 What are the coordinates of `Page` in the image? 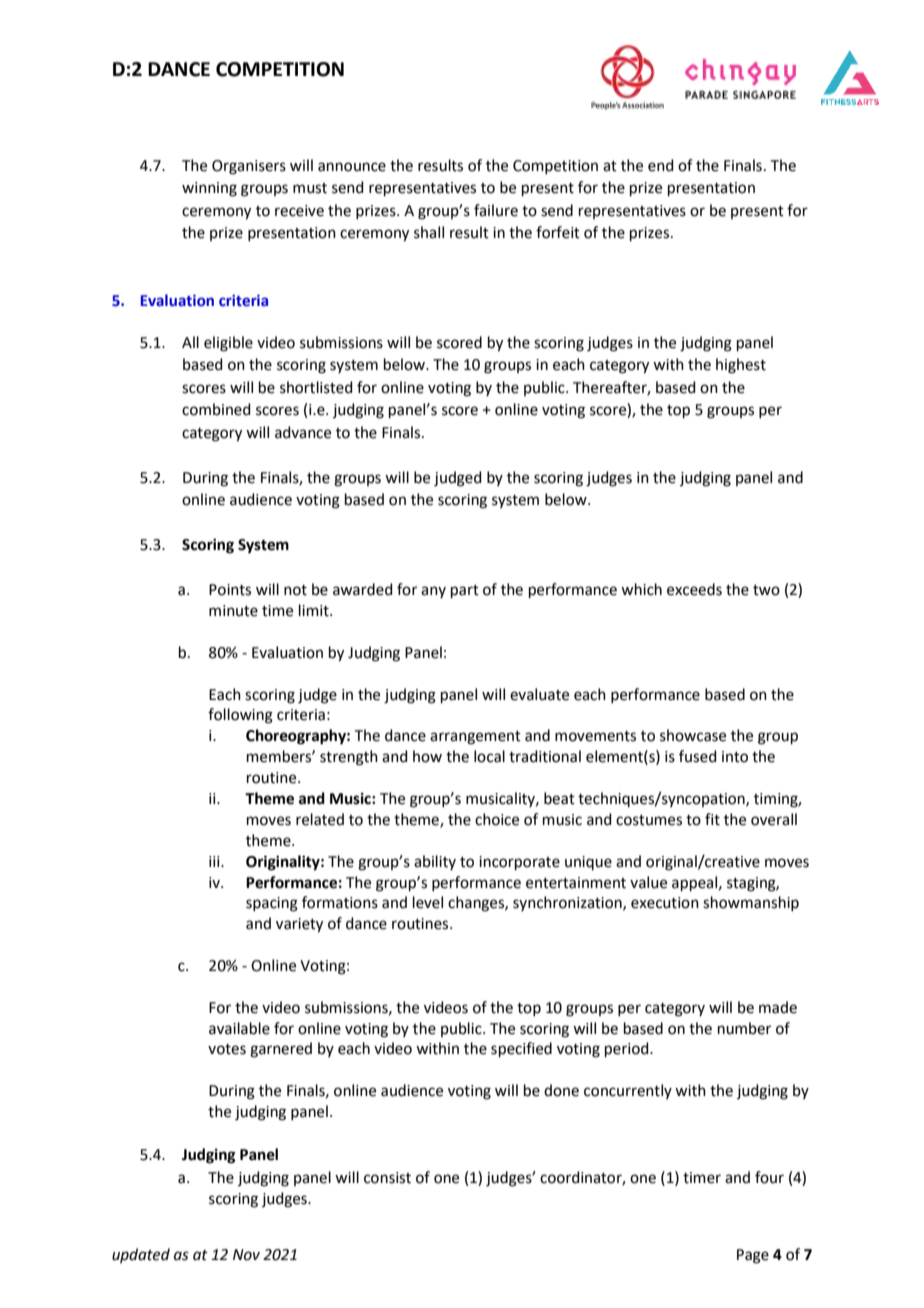 It's located at (753, 1256).
